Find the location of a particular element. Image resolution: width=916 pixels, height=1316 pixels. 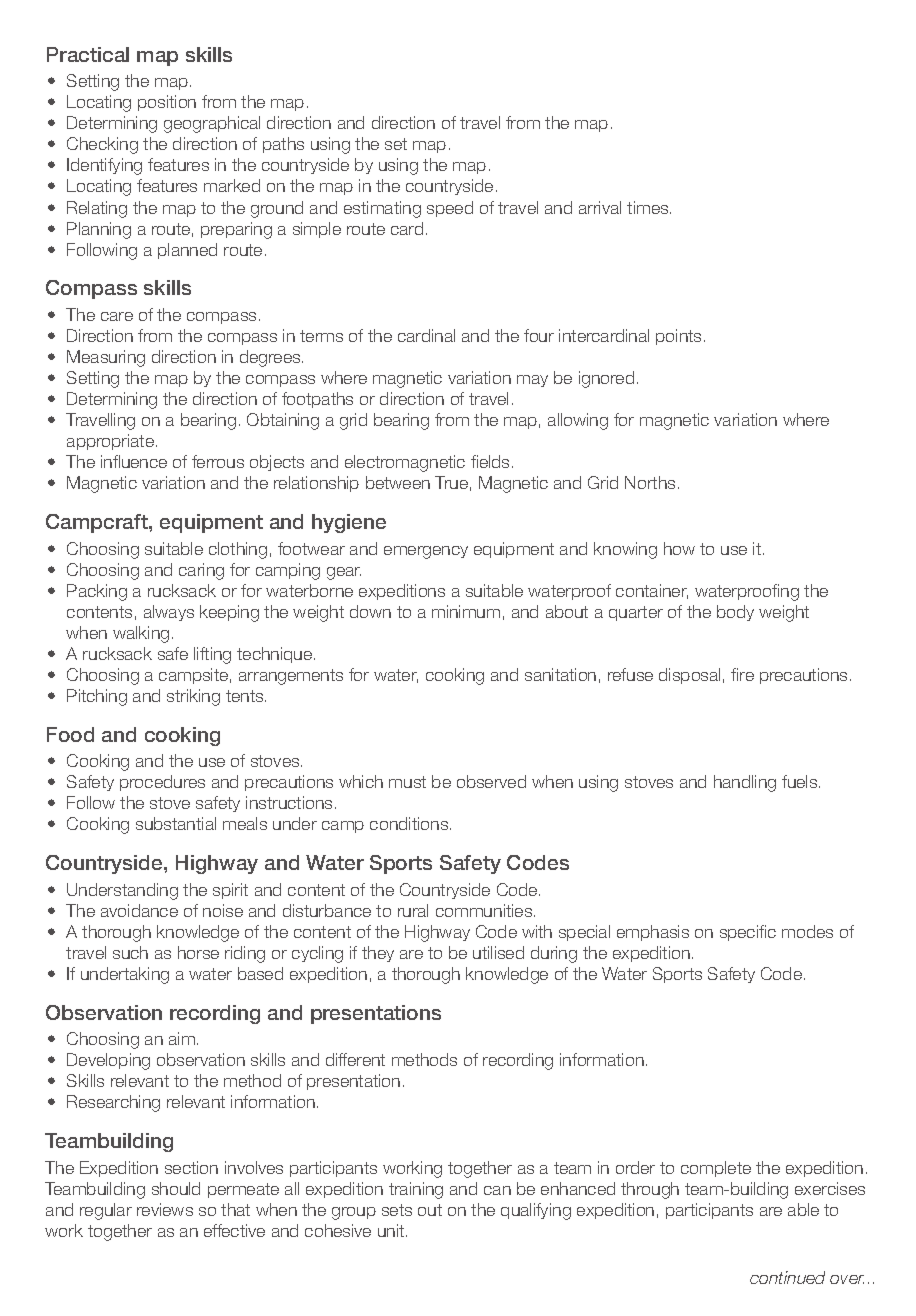

substantial is located at coordinates (176, 823).
